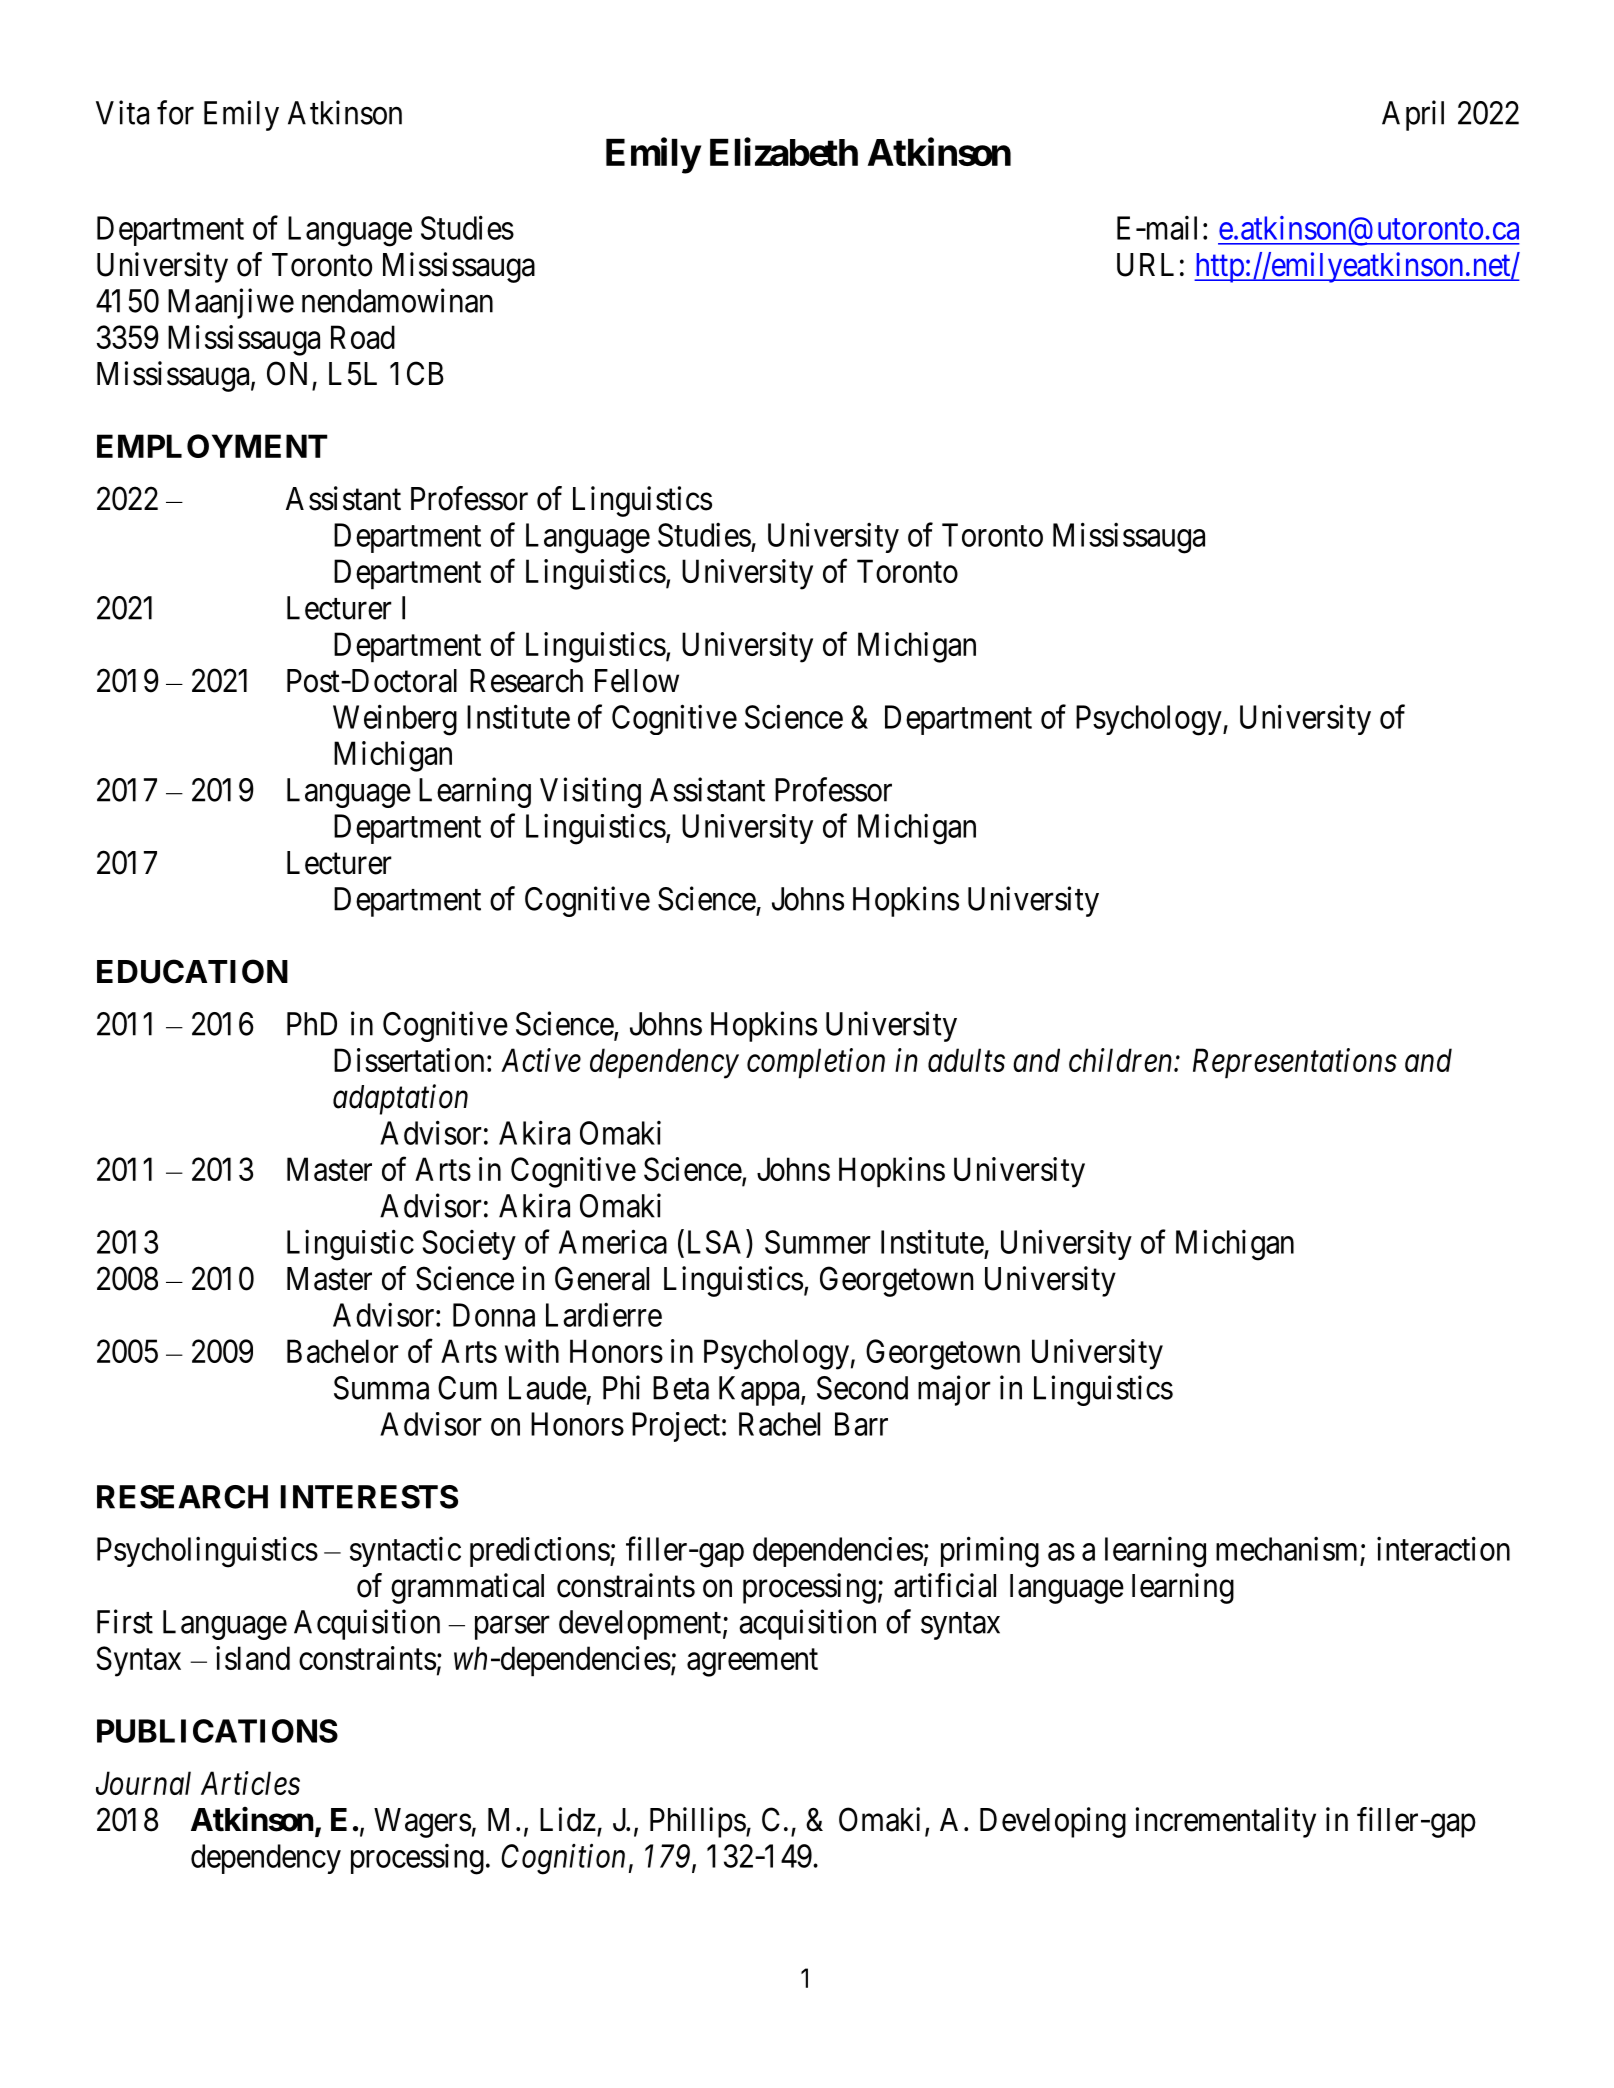  I want to click on Representations, so click(1295, 1063).
